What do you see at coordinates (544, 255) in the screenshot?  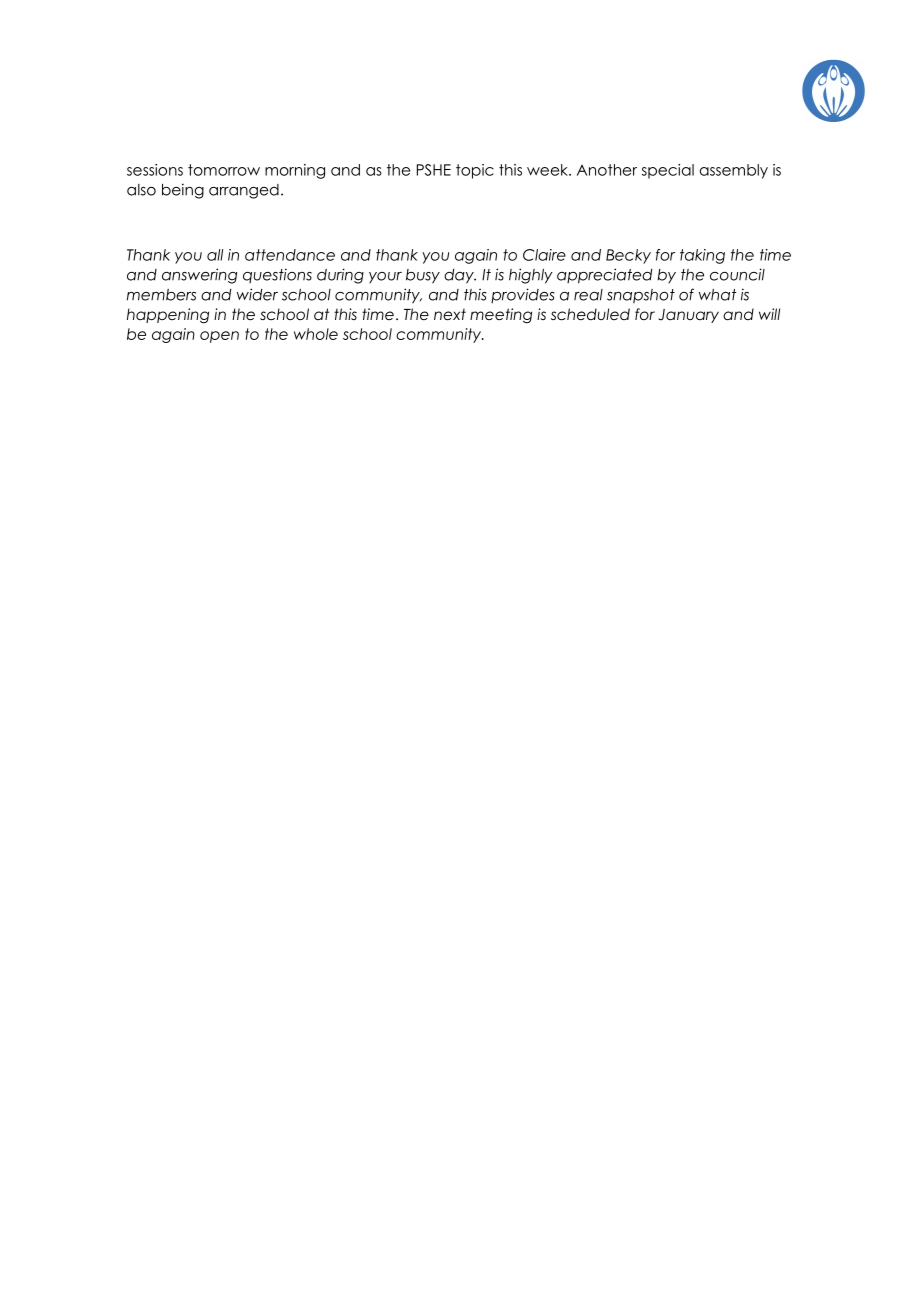 I see `Claire` at bounding box center [544, 255].
